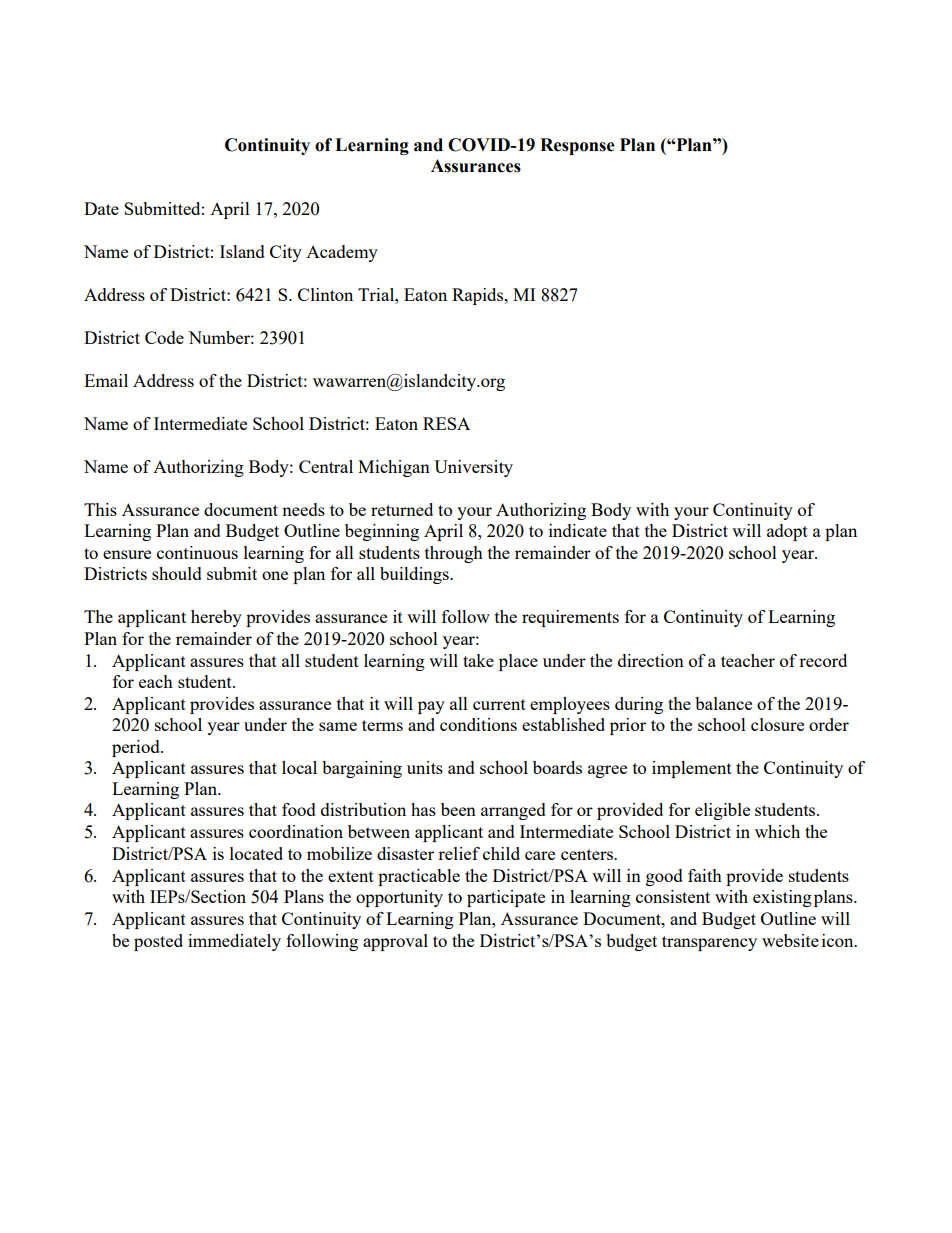  What do you see at coordinates (723, 703) in the document?
I see `balance` at bounding box center [723, 703].
